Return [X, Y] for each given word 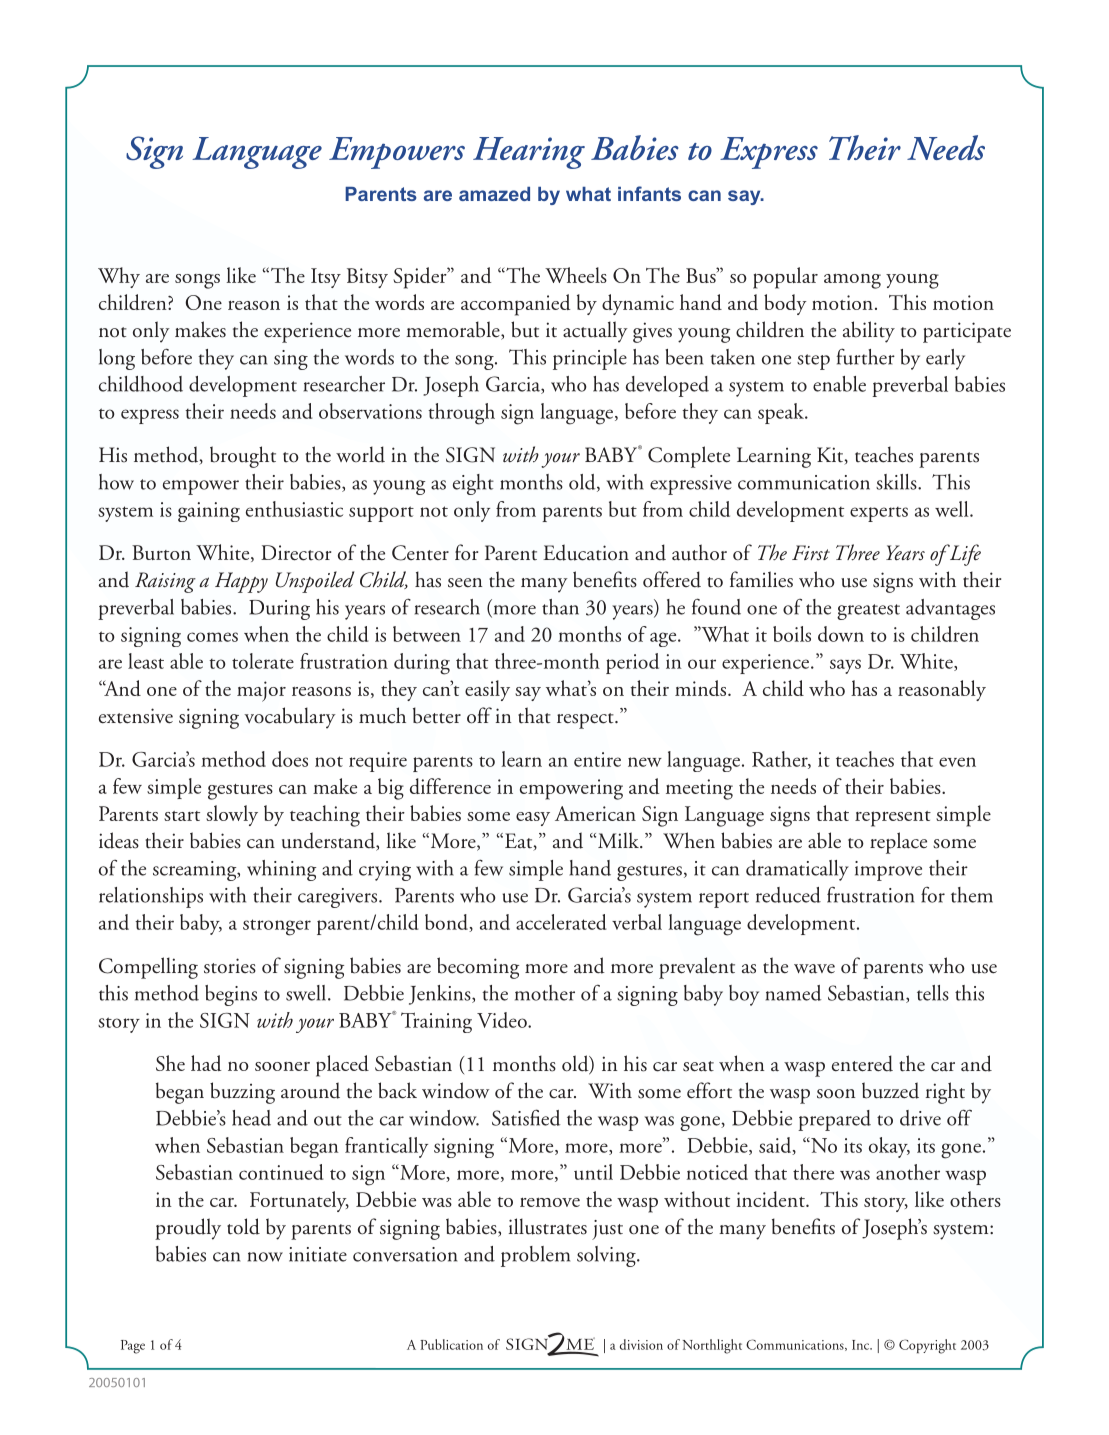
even [957, 762]
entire [597, 759]
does [290, 759]
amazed [494, 194]
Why [119, 277]
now [265, 1257]
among [852, 281]
